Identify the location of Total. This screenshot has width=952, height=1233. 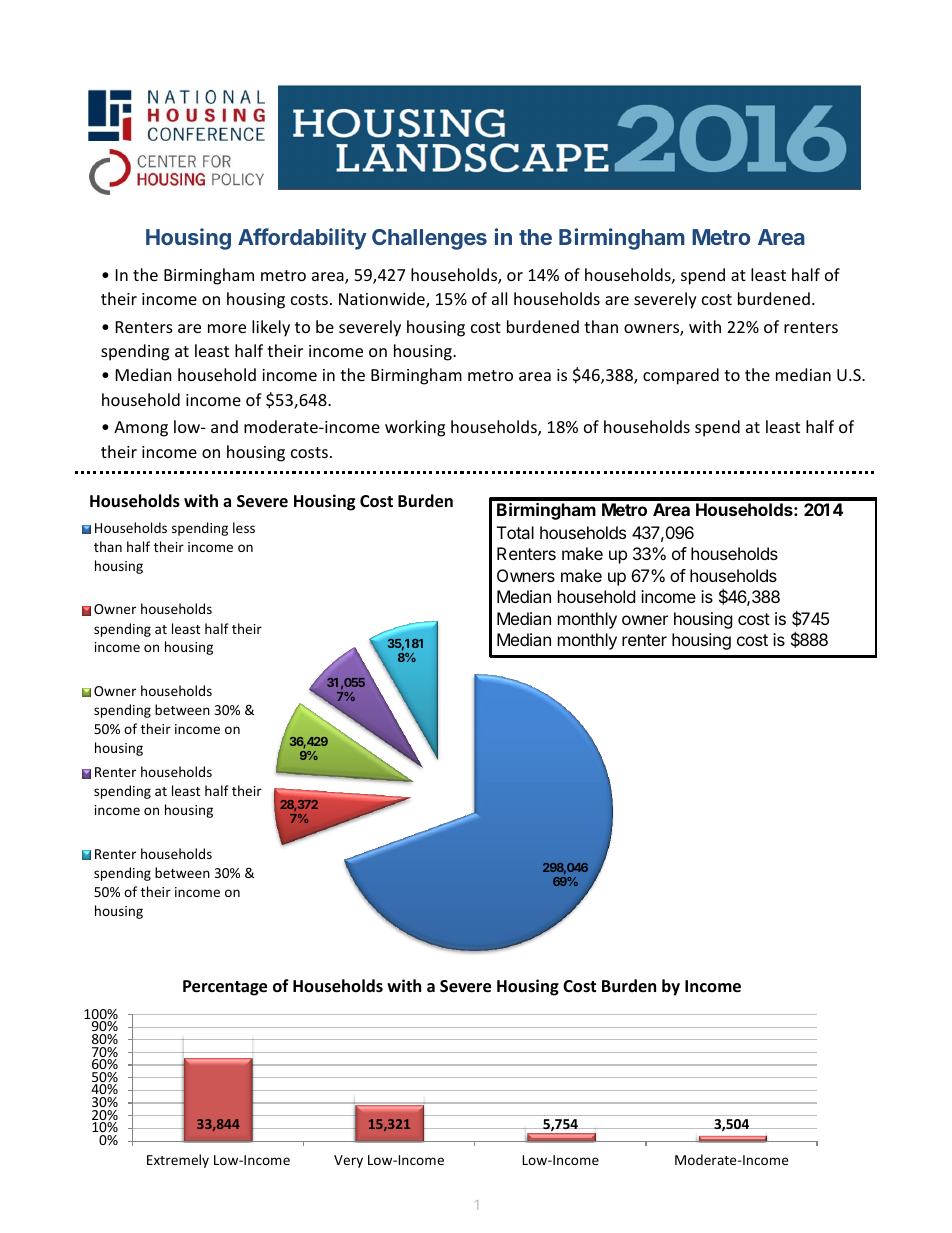
(515, 532).
